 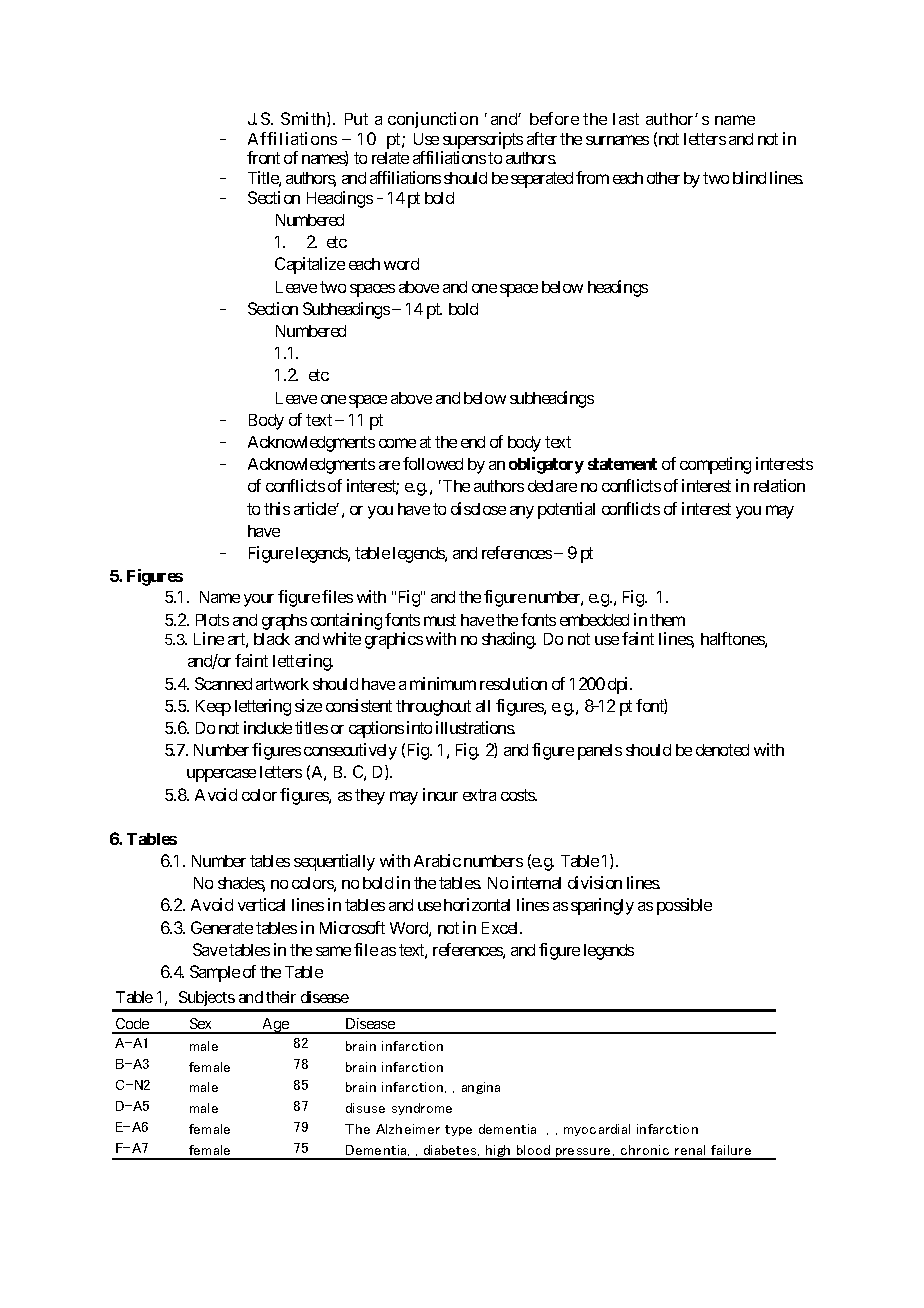 I want to click on disuse, so click(x=365, y=1108).
